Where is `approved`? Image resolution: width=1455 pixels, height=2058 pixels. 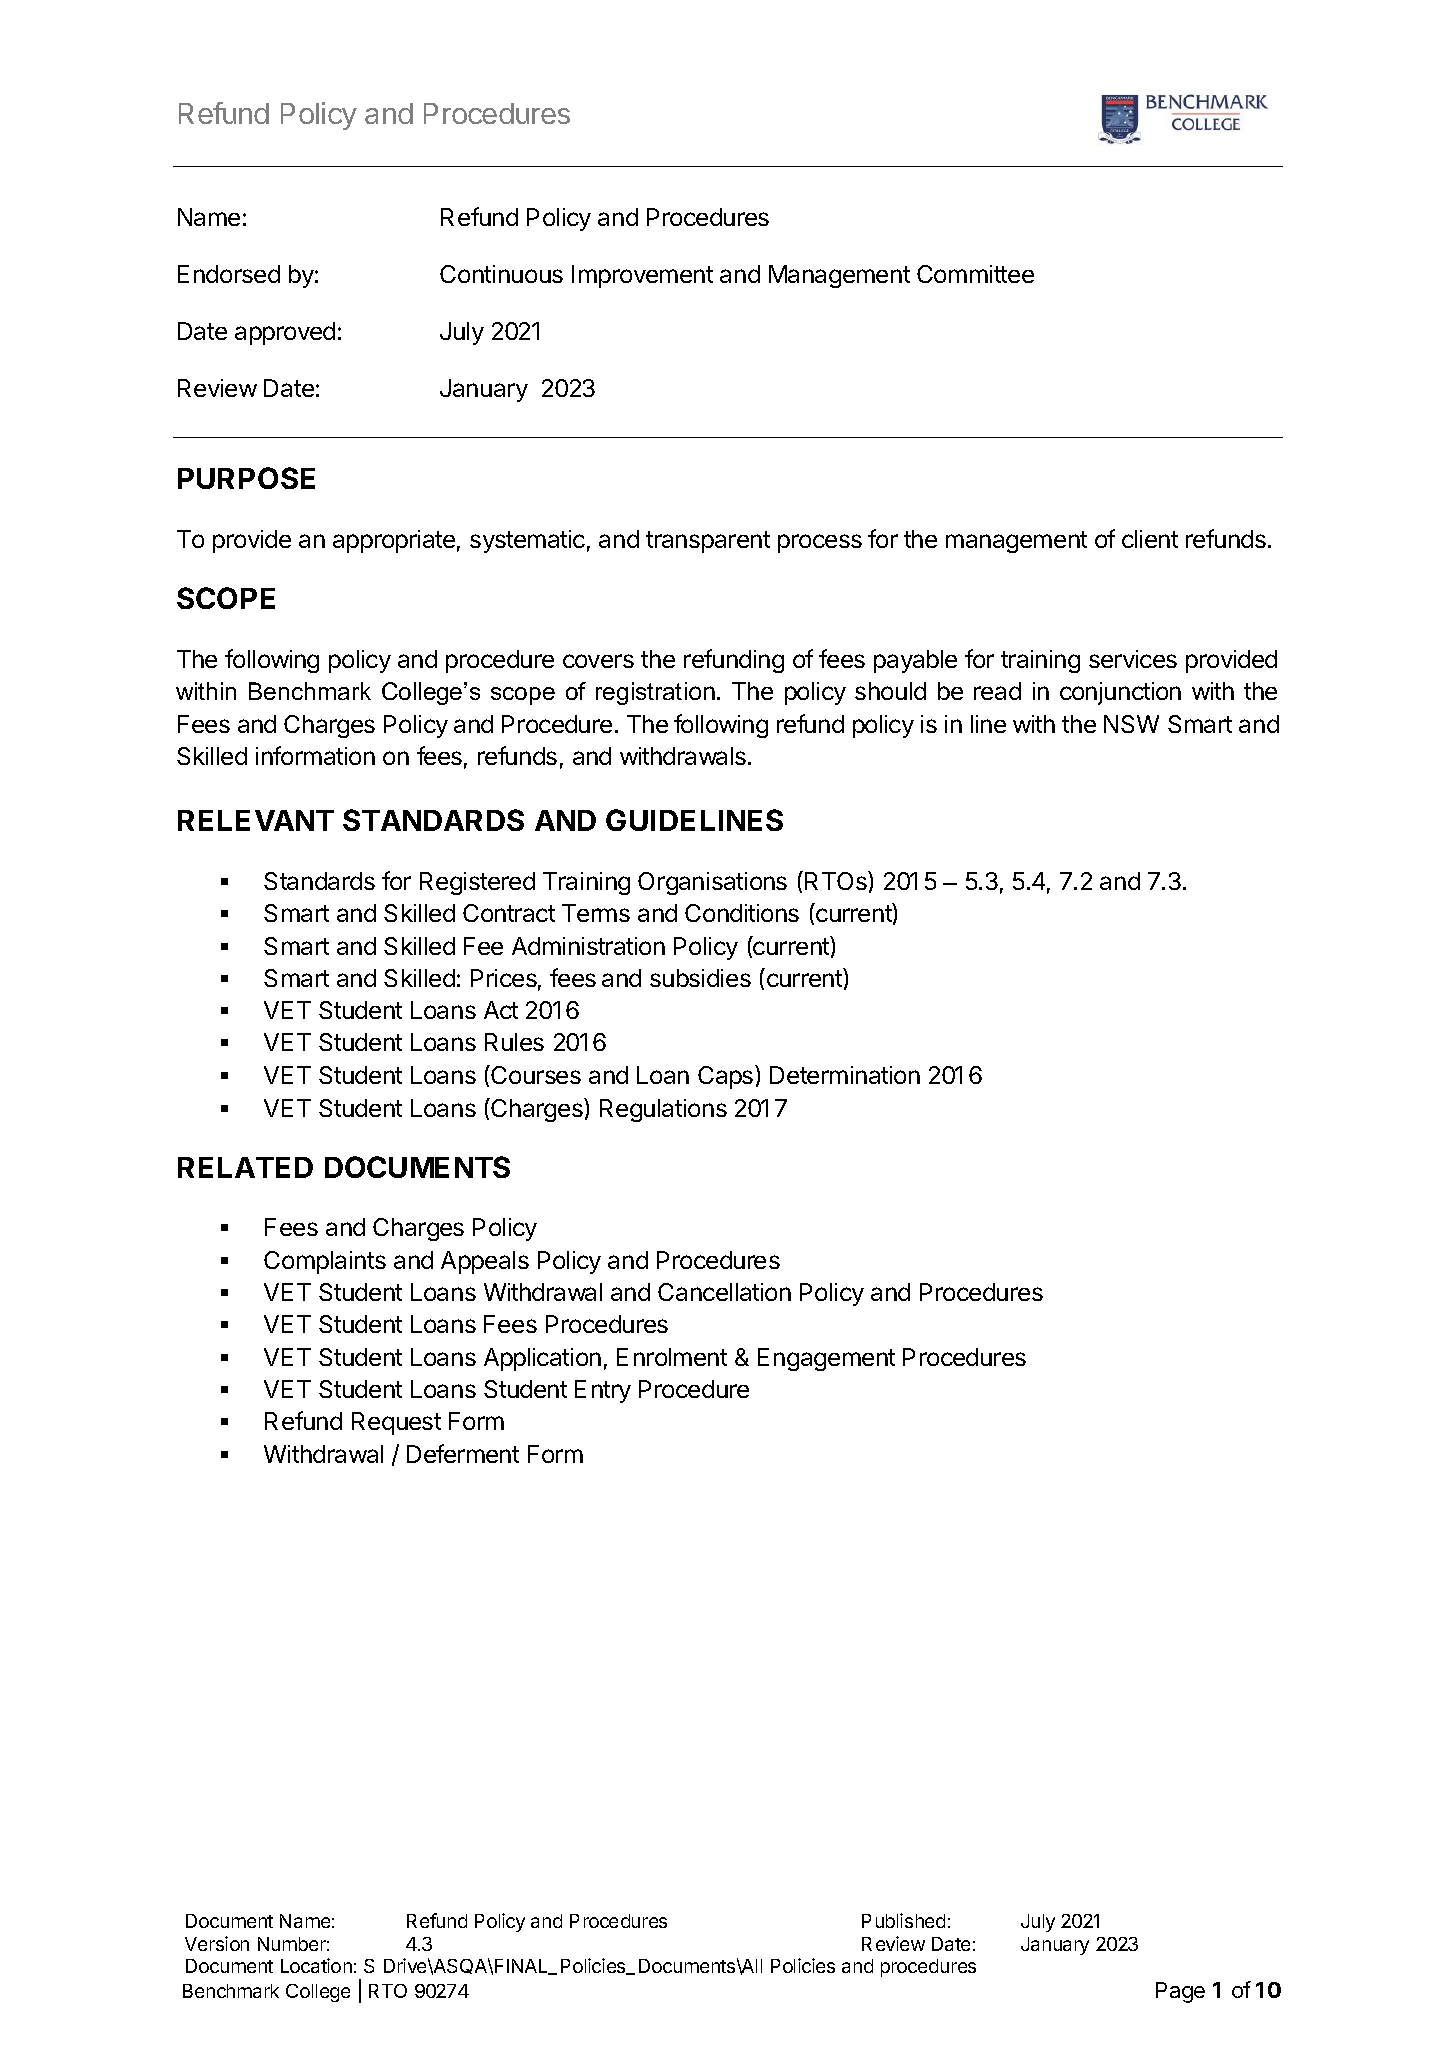
approved is located at coordinates (285, 333).
